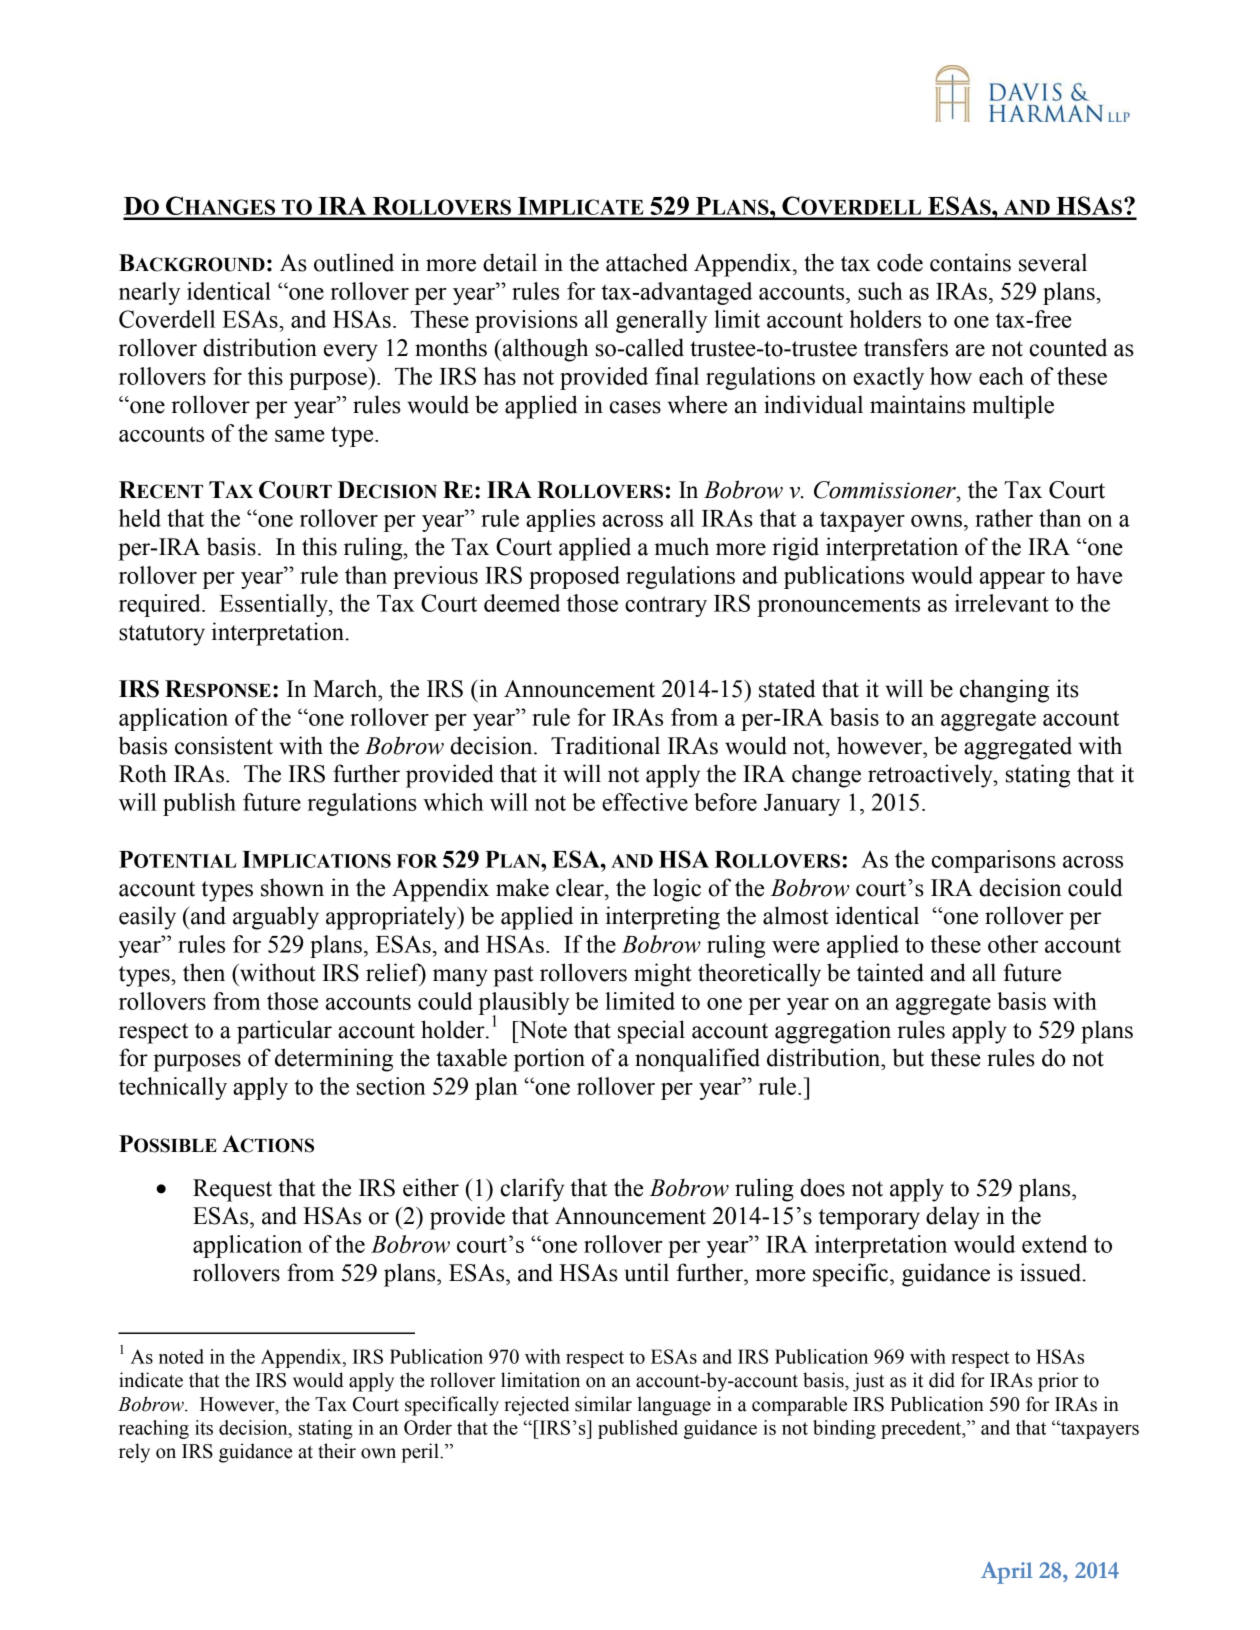 This document has width=1260, height=1630. I want to click on interpreting, so click(663, 918).
